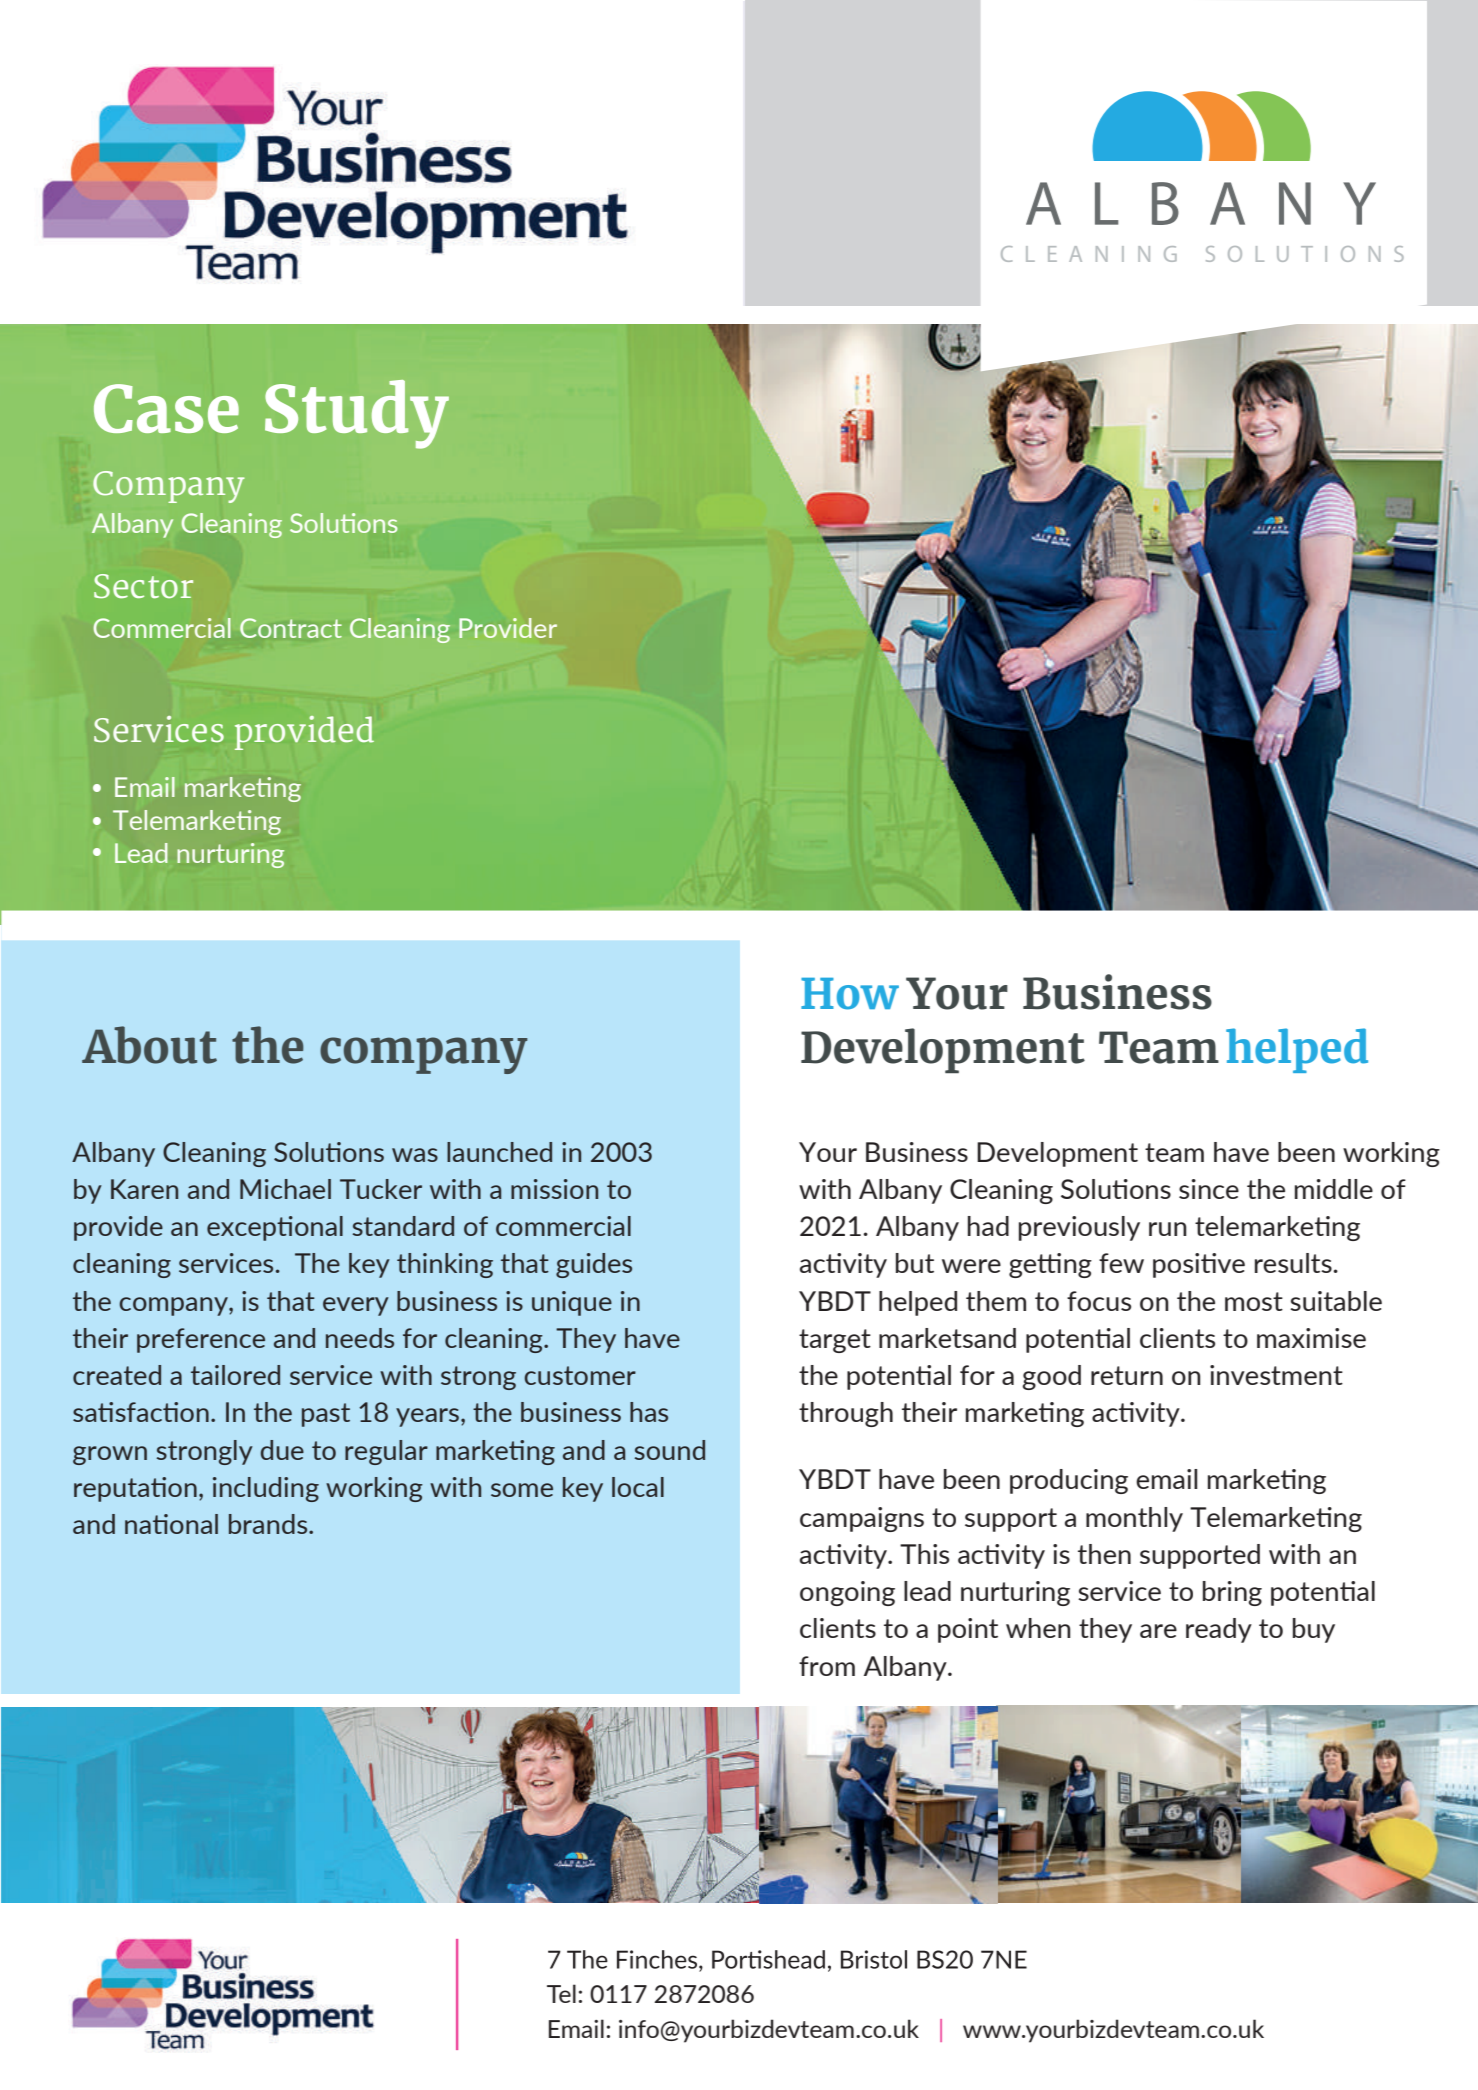 This screenshot has width=1478, height=2090. Describe the element at coordinates (1219, 1630) in the screenshot. I see `ready` at that location.
